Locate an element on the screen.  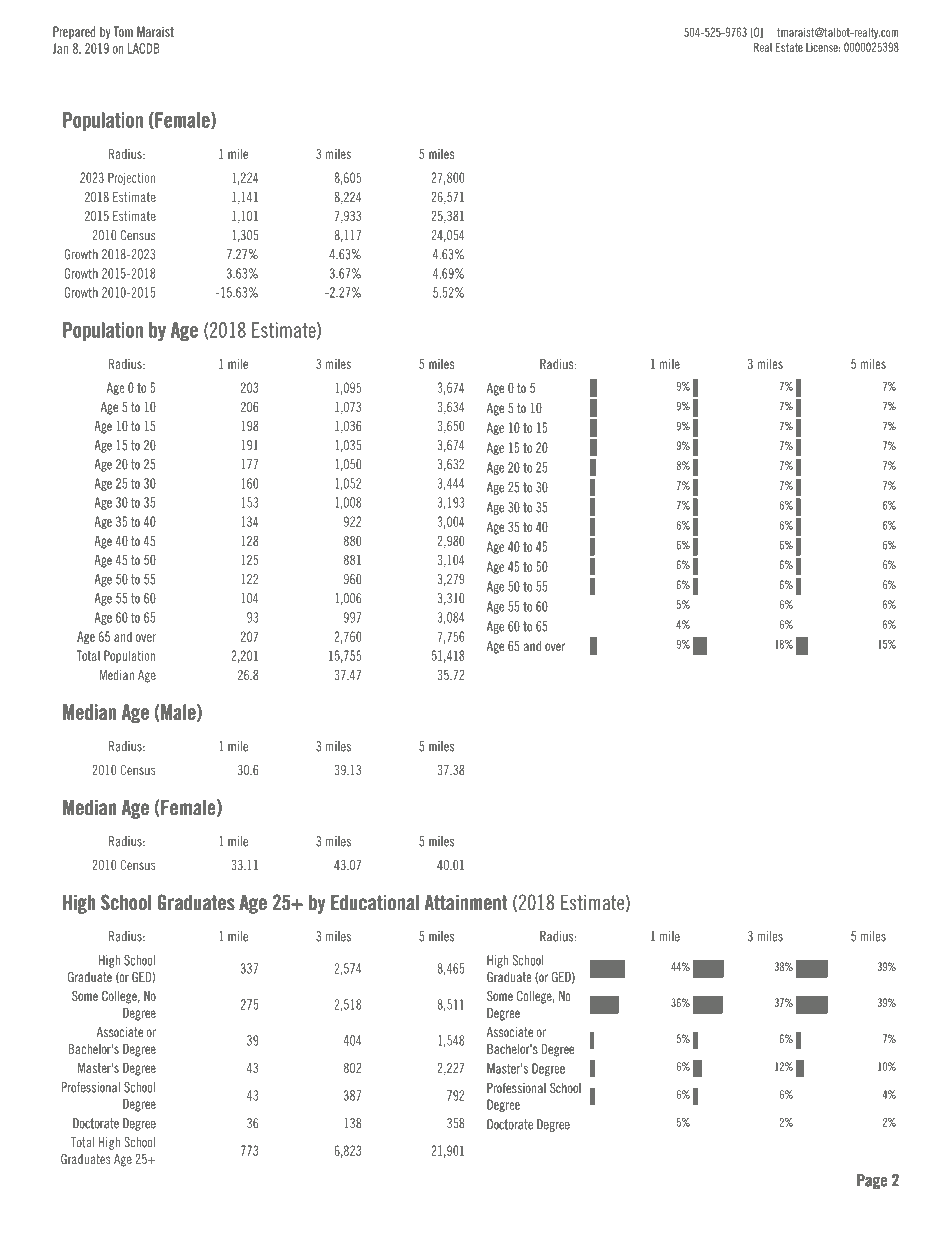
Attainment is located at coordinates (466, 902).
